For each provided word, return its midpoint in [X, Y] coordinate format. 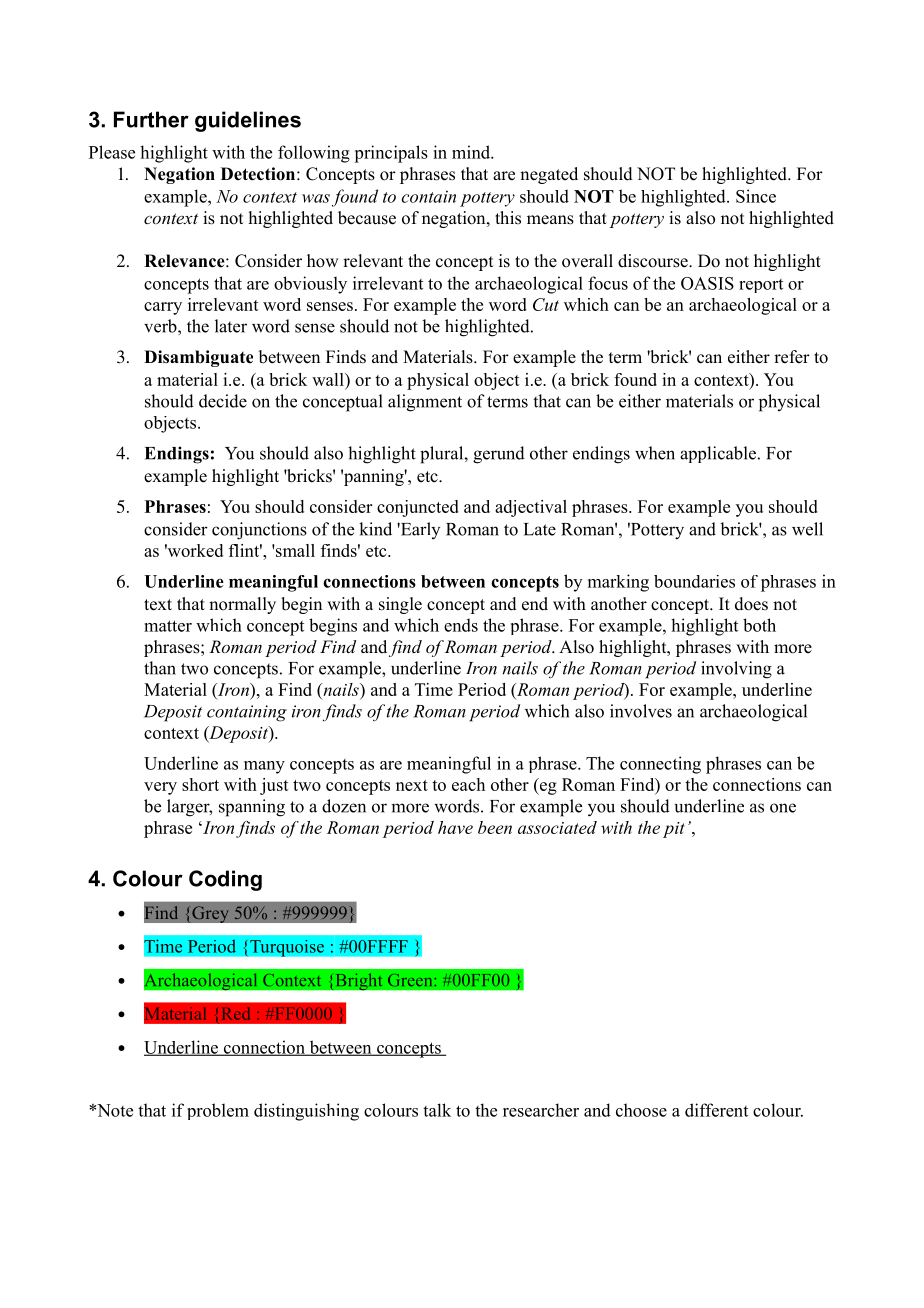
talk [437, 1110]
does [751, 604]
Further [151, 119]
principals [391, 154]
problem [218, 1111]
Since [756, 196]
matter [168, 626]
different [716, 1110]
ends [461, 625]
